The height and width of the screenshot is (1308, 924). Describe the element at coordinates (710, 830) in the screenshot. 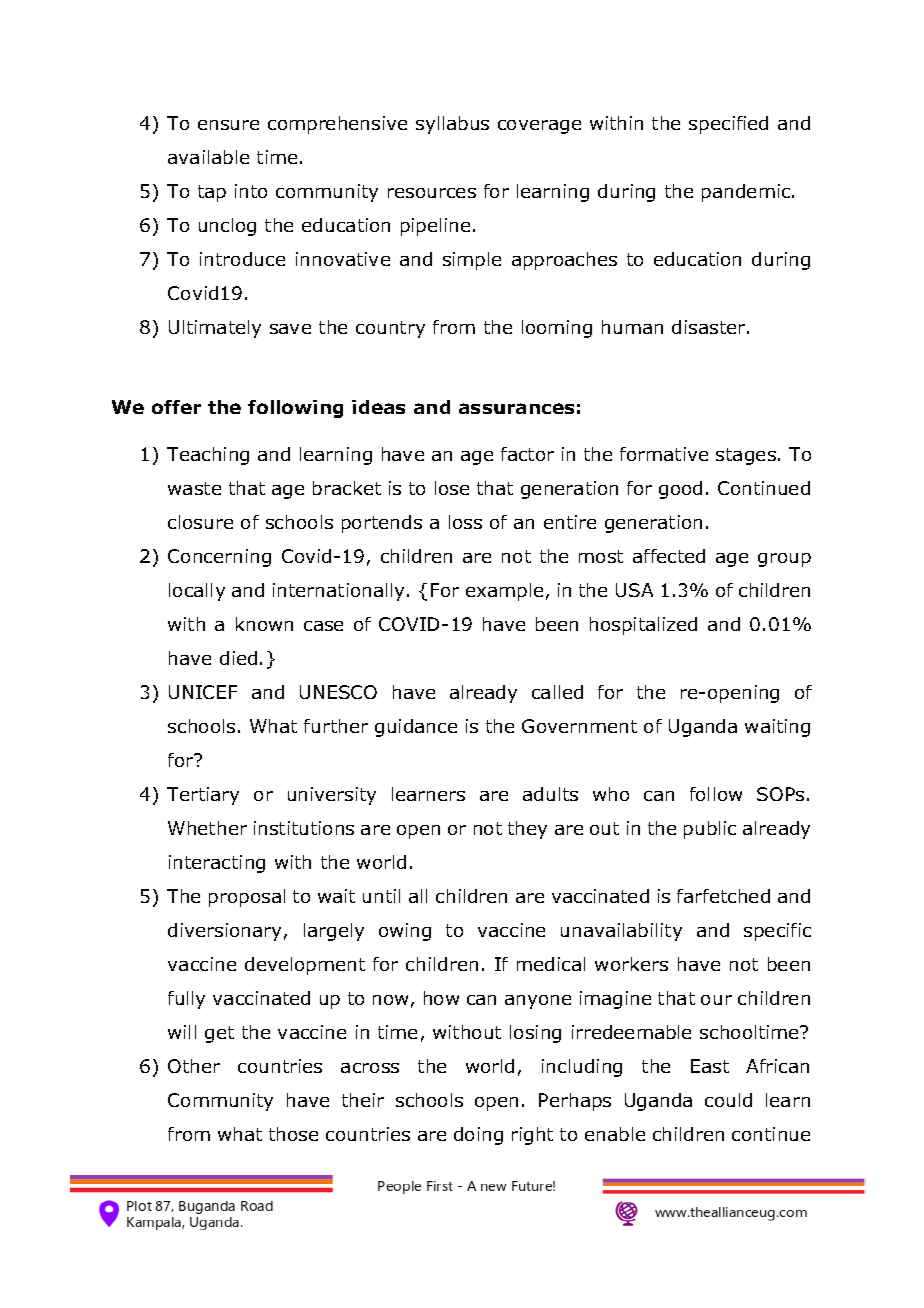

I see `public` at that location.
